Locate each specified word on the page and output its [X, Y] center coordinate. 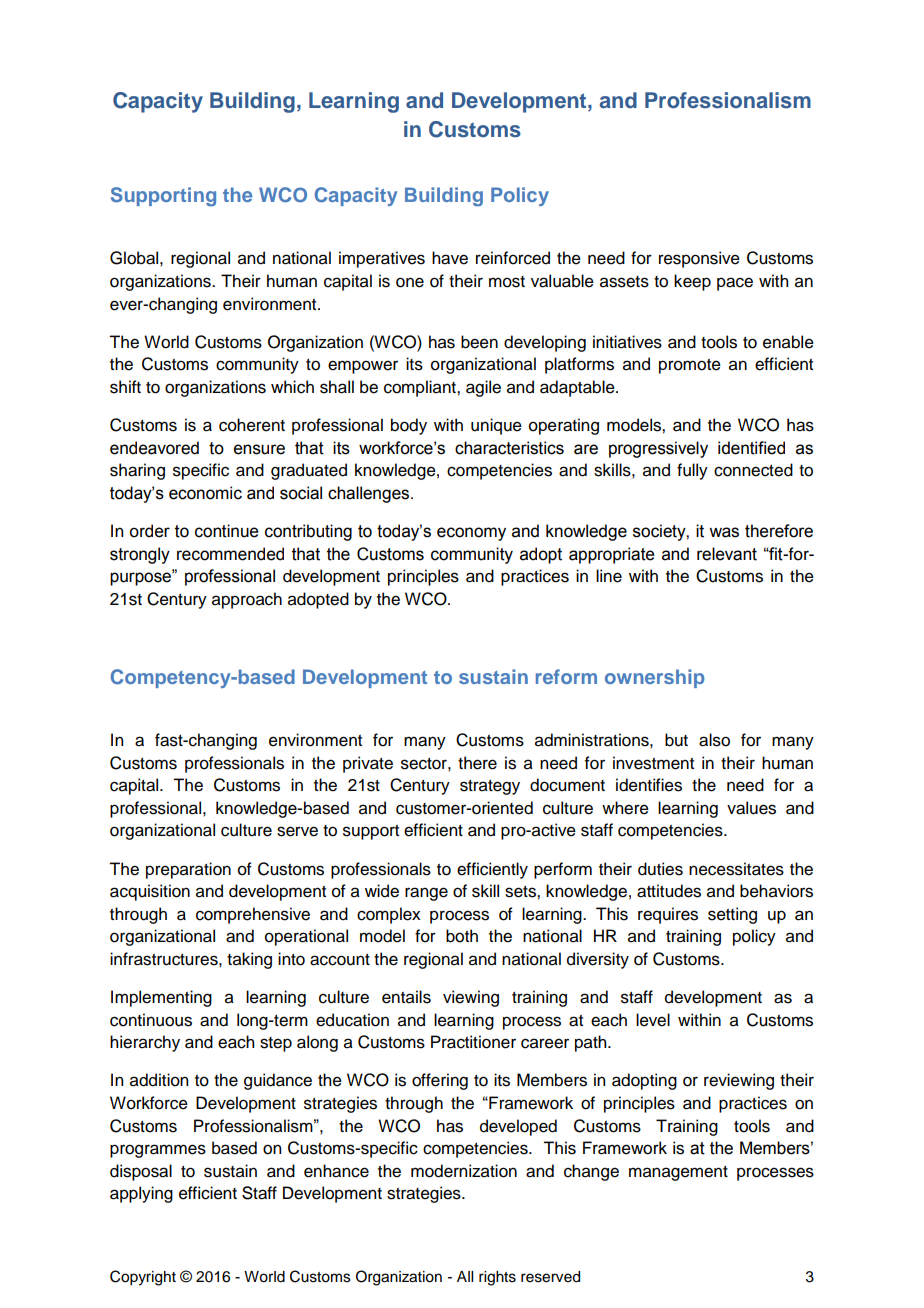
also [714, 740]
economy [471, 534]
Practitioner [473, 1042]
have [450, 258]
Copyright [143, 1278]
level [653, 1020]
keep [692, 282]
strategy [490, 787]
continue [227, 531]
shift [125, 387]
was [724, 532]
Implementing [161, 998]
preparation [188, 870]
